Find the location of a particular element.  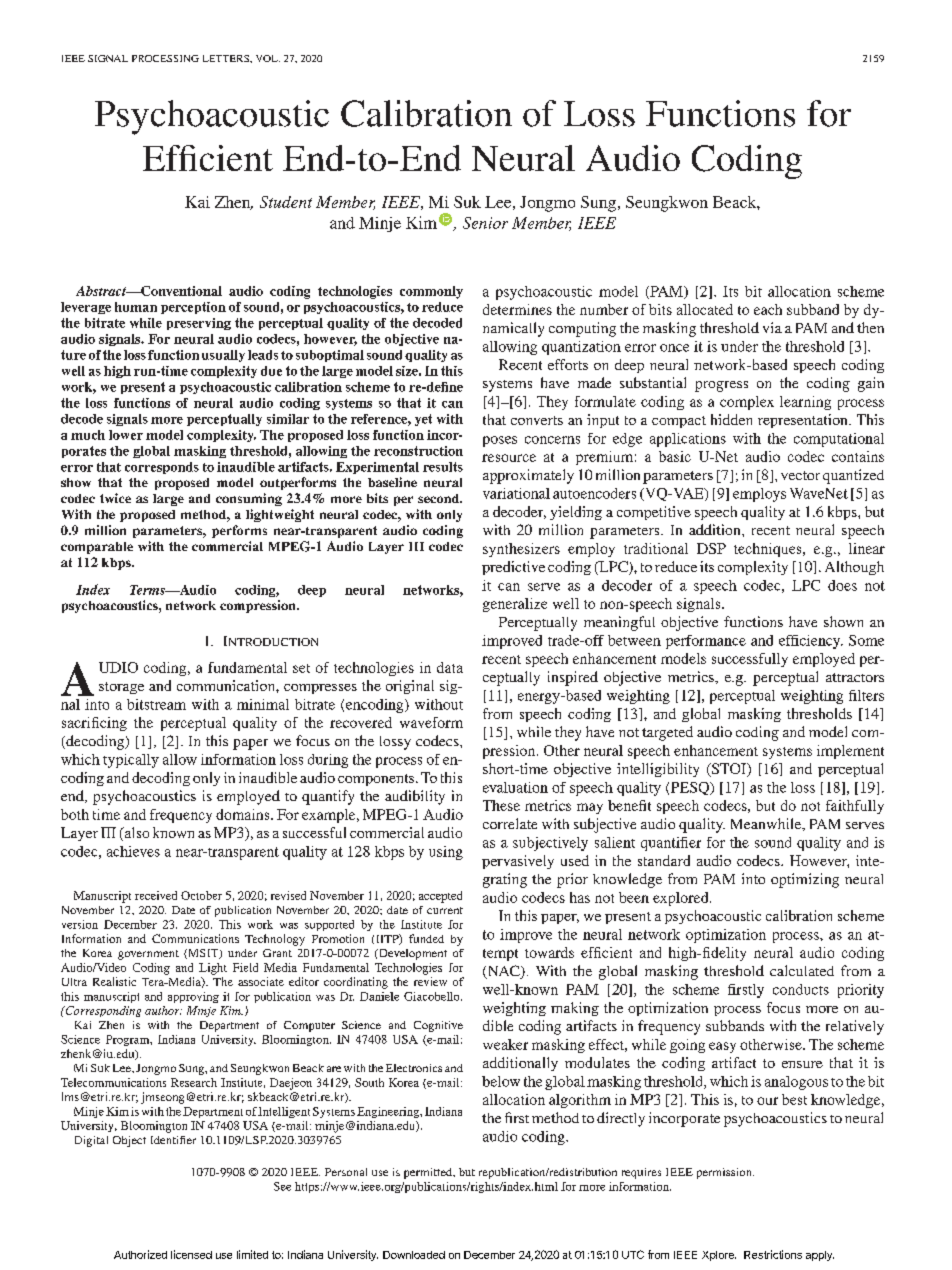

efficiency is located at coordinates (811, 642).
